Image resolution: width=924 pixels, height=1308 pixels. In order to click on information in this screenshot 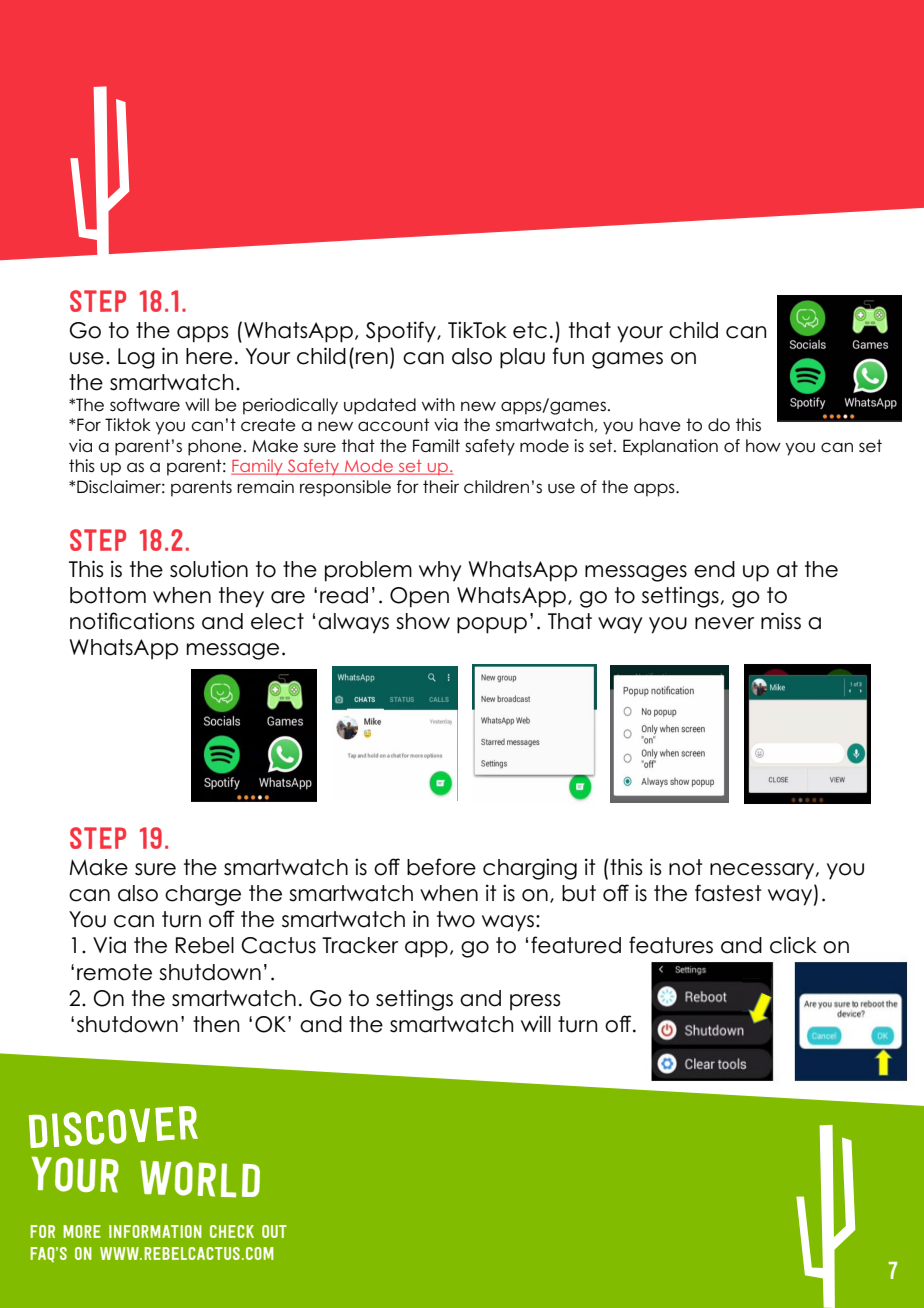, I will do `click(155, 1231)`.
